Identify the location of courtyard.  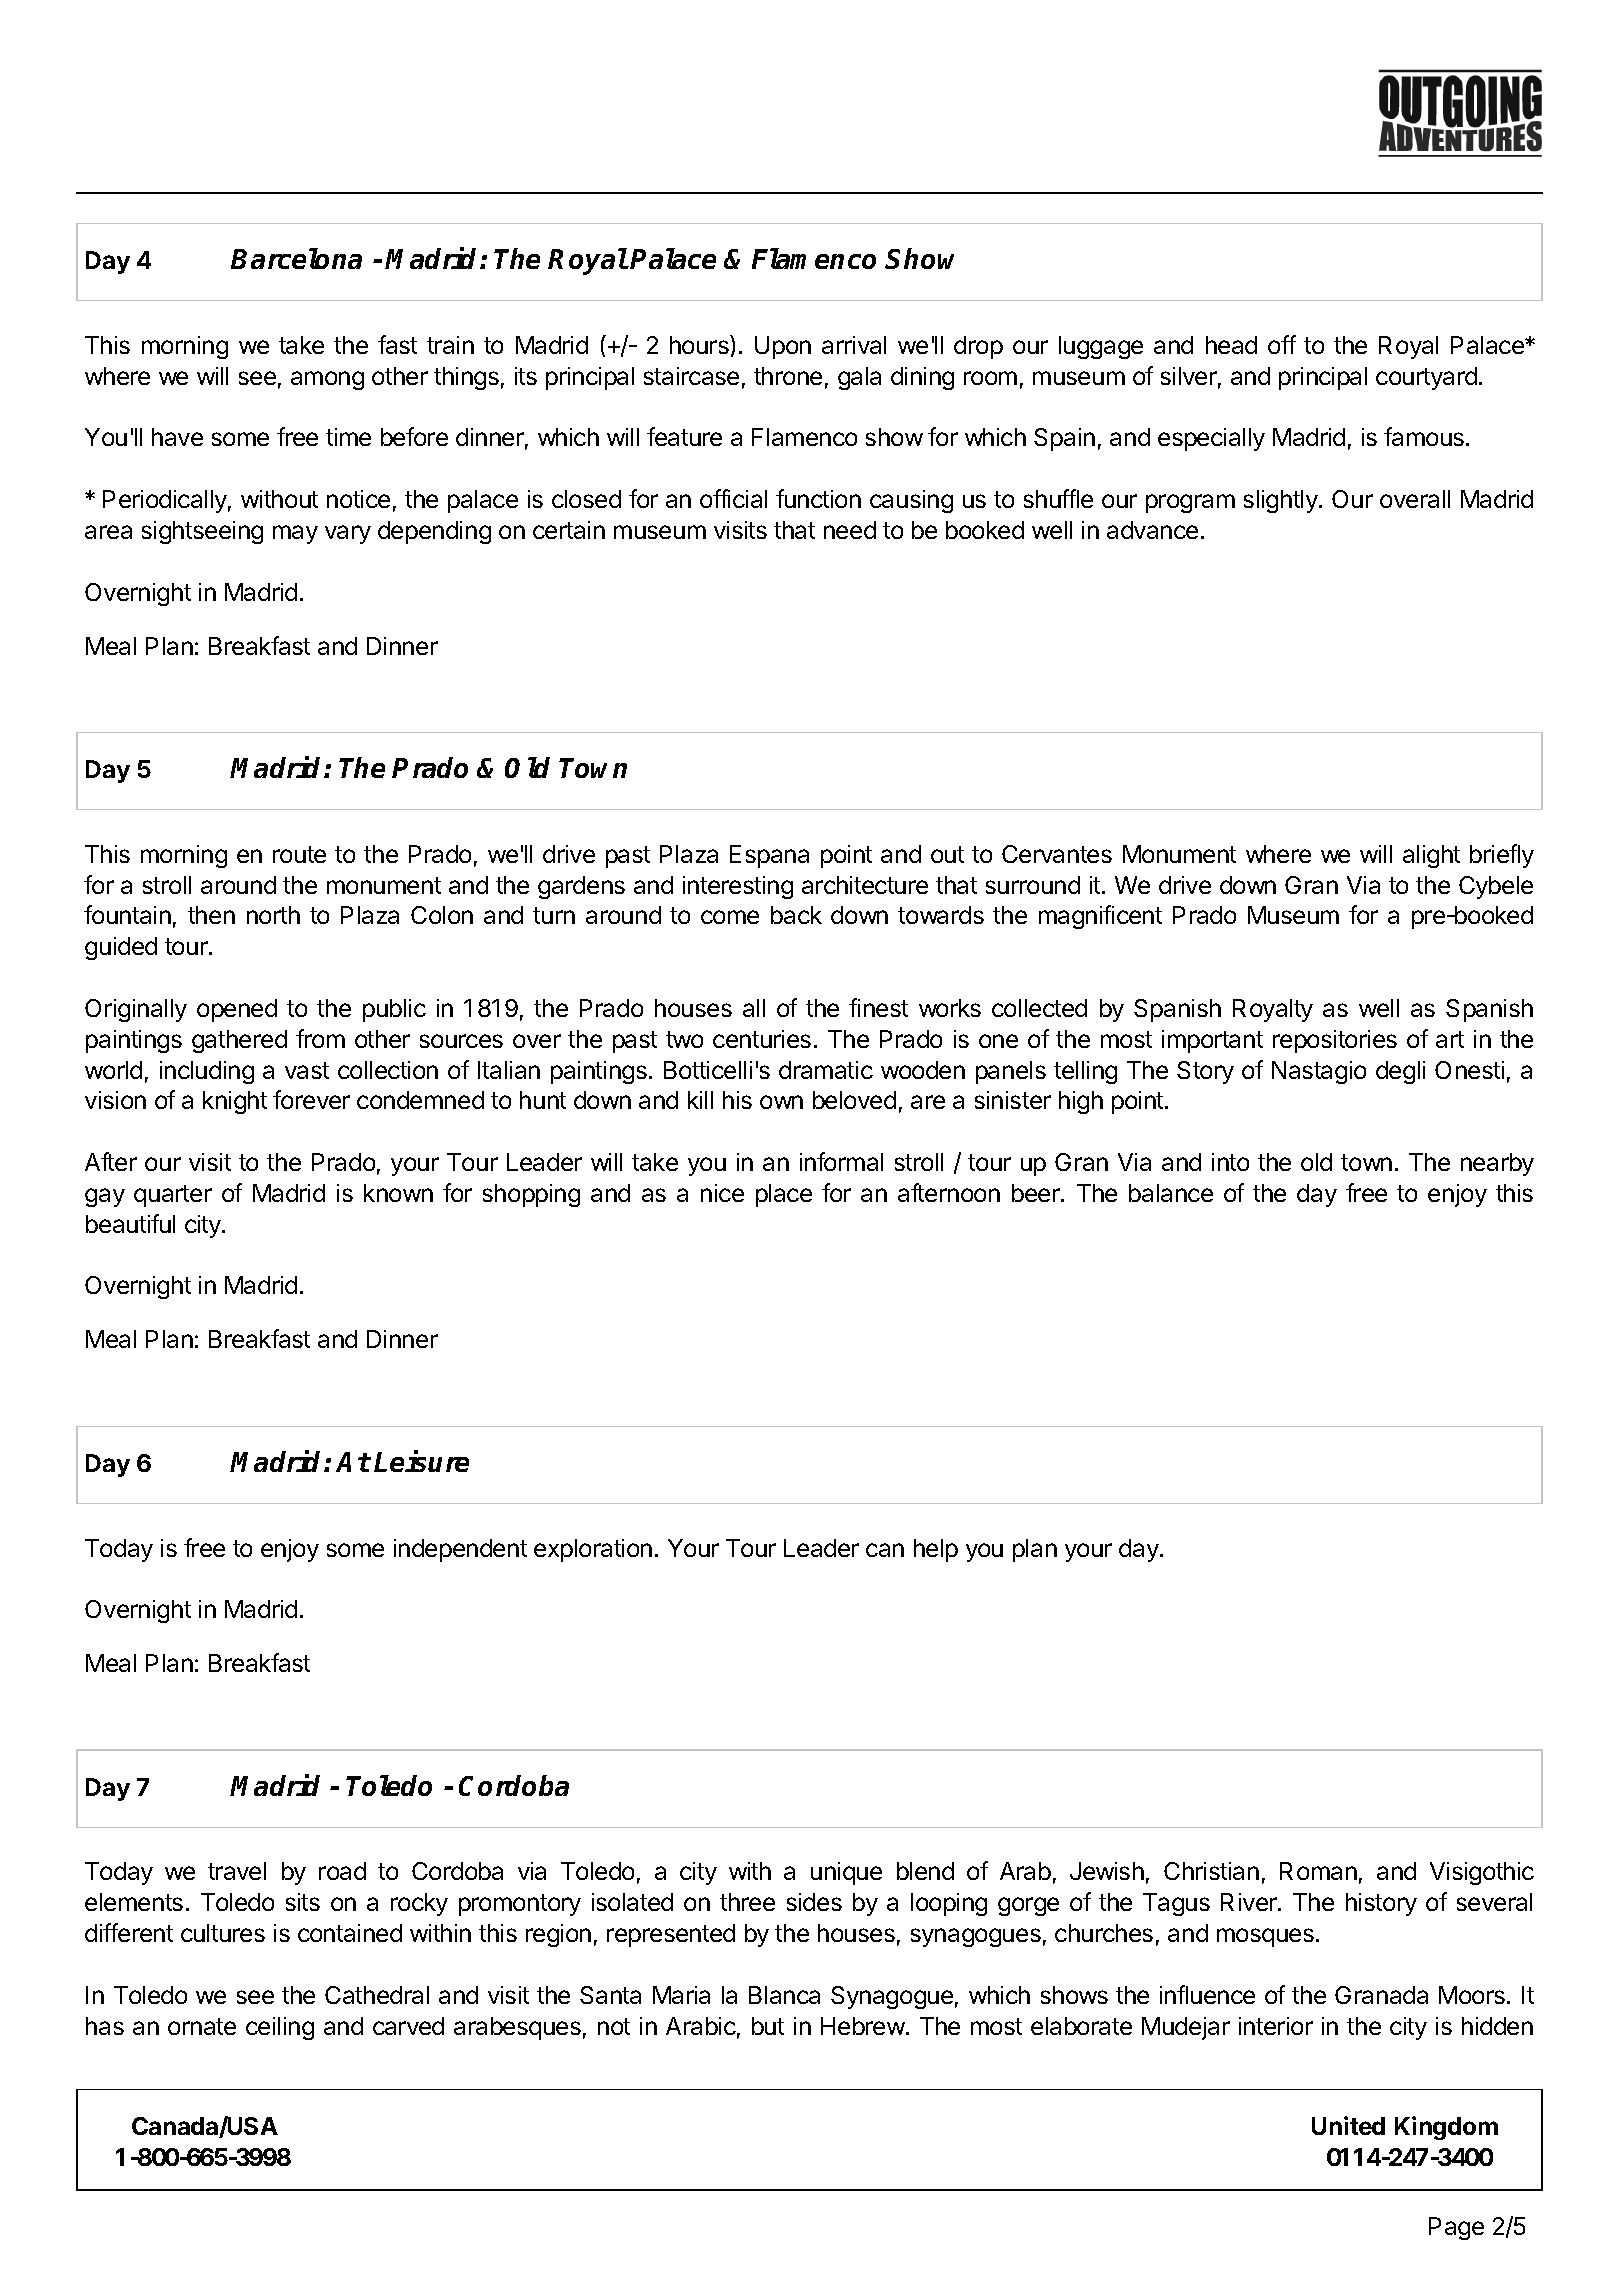
(1426, 378).
